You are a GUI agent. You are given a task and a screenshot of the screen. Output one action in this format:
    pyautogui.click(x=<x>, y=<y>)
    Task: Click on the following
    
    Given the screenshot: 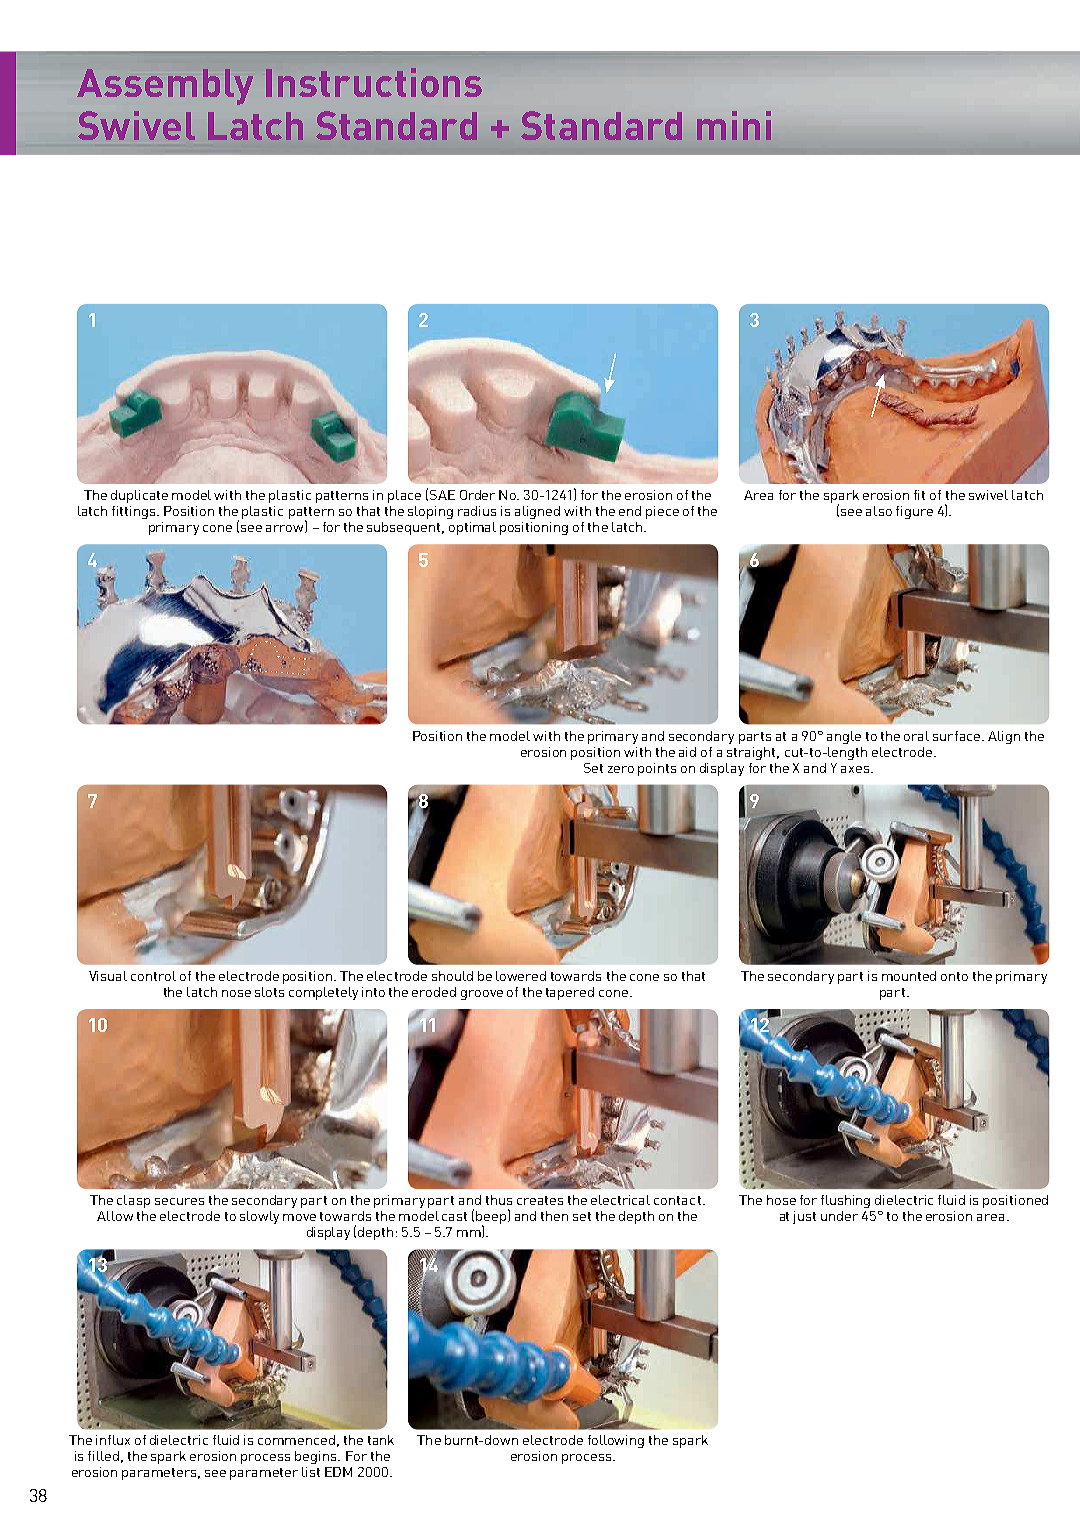 What is the action you would take?
    pyautogui.click(x=616, y=1441)
